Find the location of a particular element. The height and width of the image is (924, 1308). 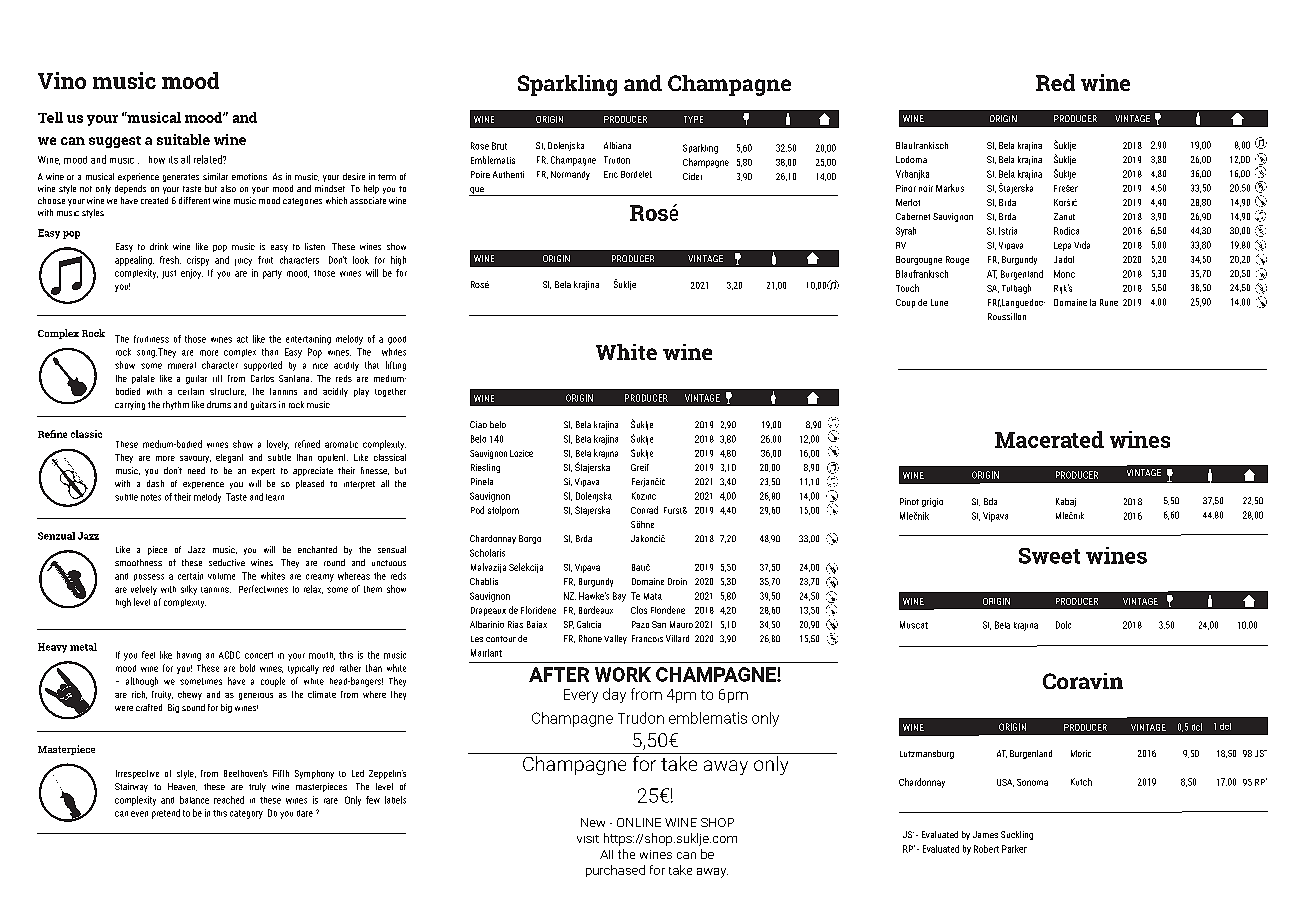

having is located at coordinates (189, 656).
